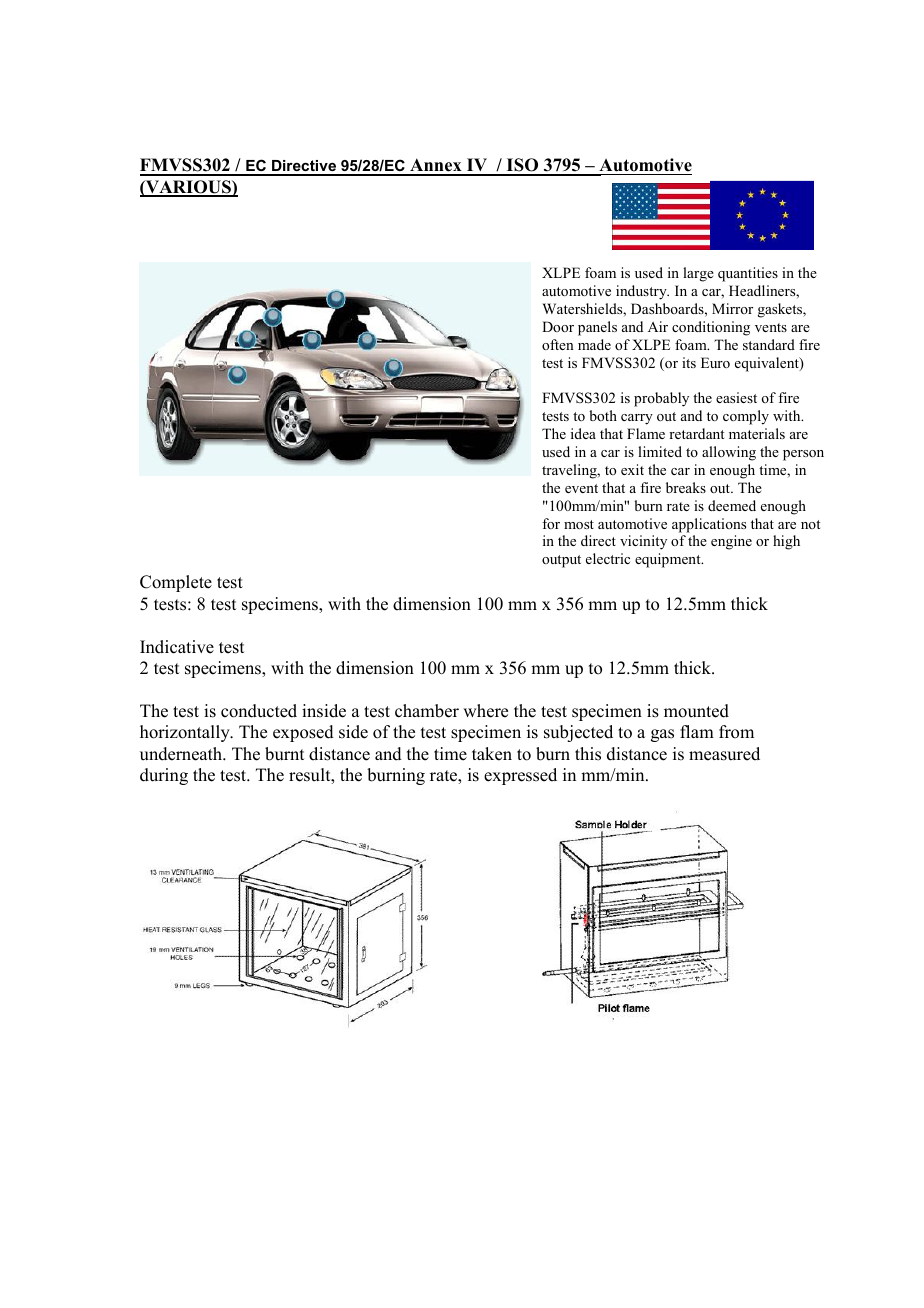 The image size is (924, 1308). I want to click on allowing, so click(729, 453).
